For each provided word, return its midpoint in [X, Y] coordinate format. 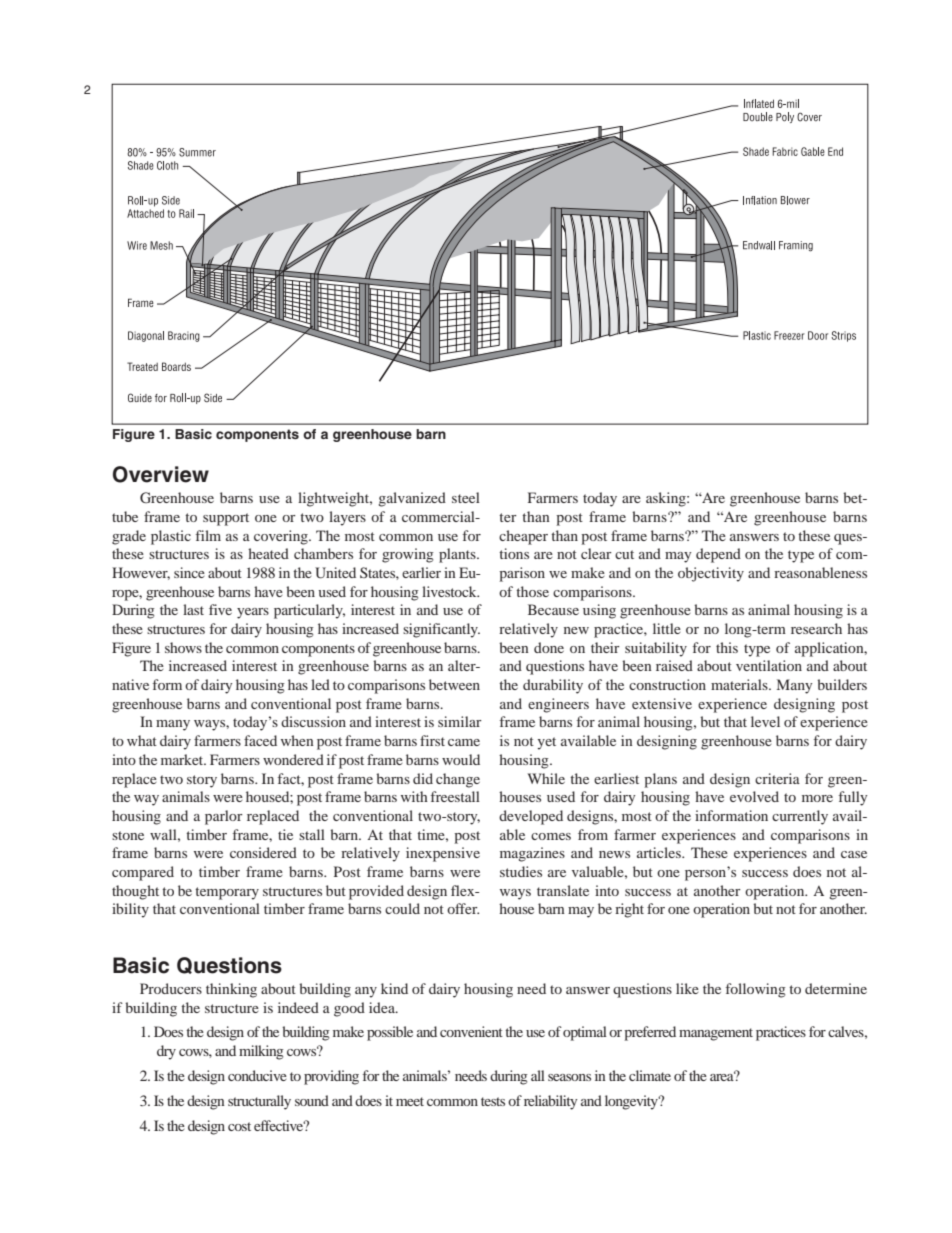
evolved [754, 796]
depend [718, 555]
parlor [224, 817]
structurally [259, 1102]
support [226, 519]
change [458, 780]
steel [466, 497]
